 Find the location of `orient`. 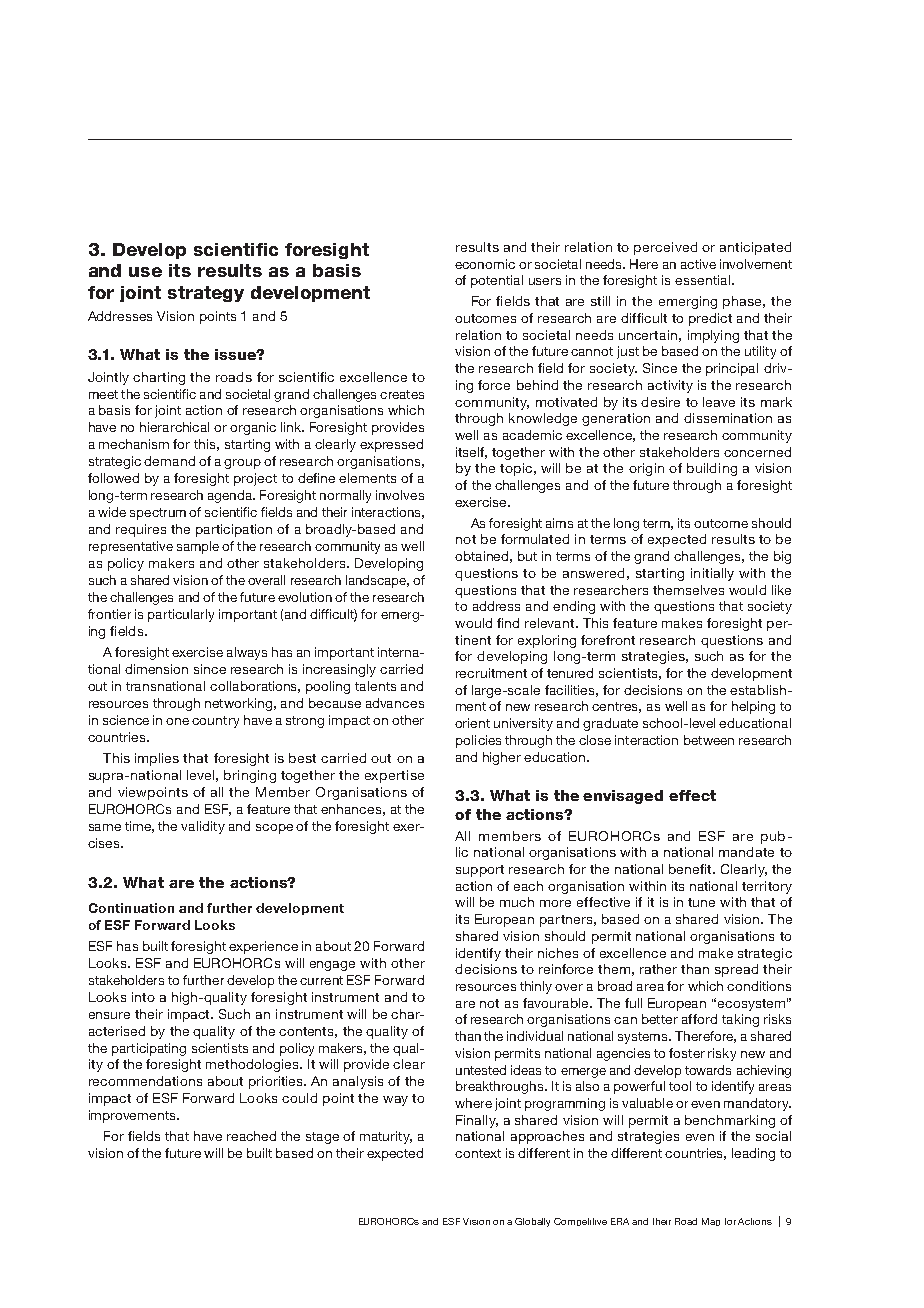

orient is located at coordinates (472, 723).
